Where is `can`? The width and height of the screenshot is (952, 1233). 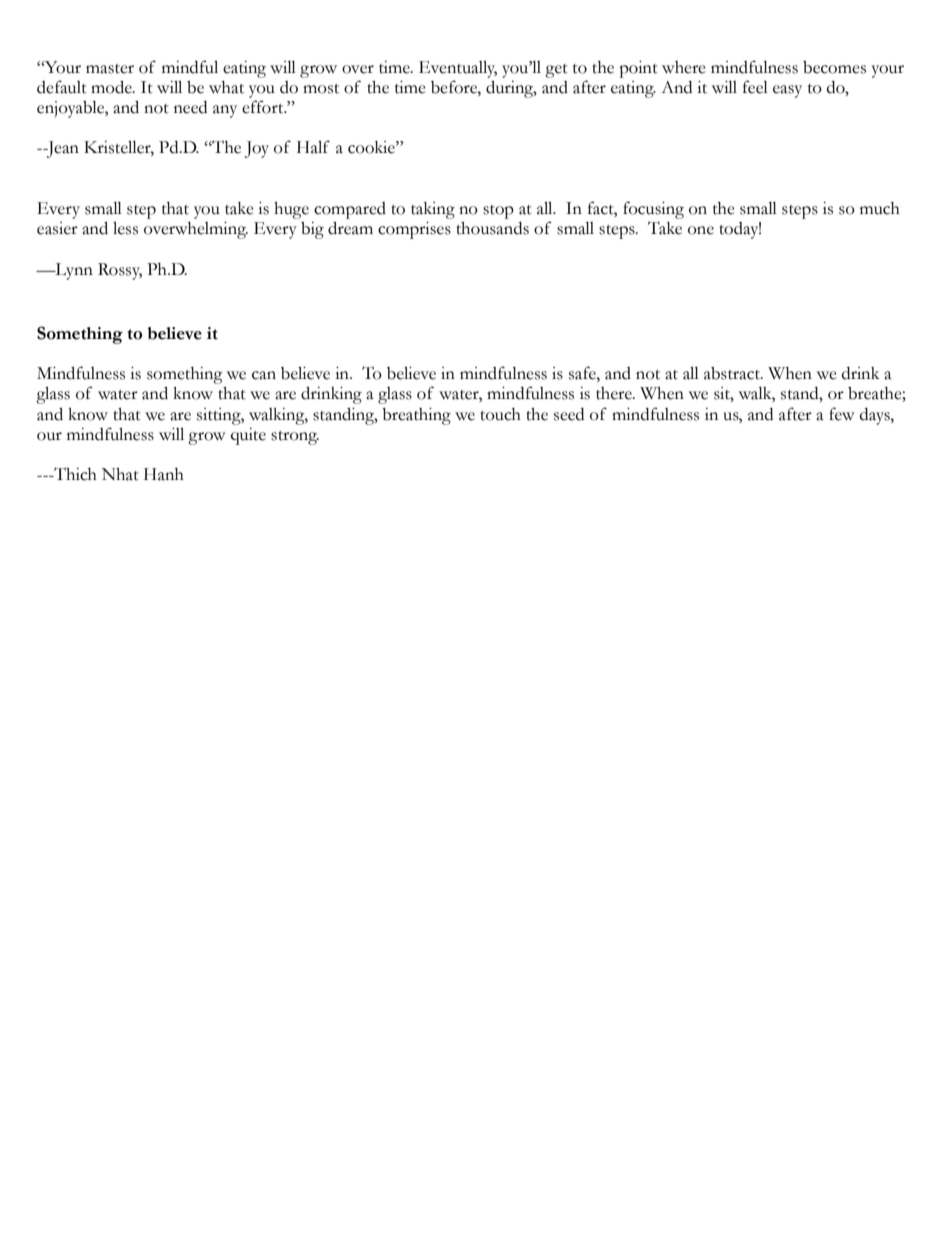 can is located at coordinates (264, 375).
